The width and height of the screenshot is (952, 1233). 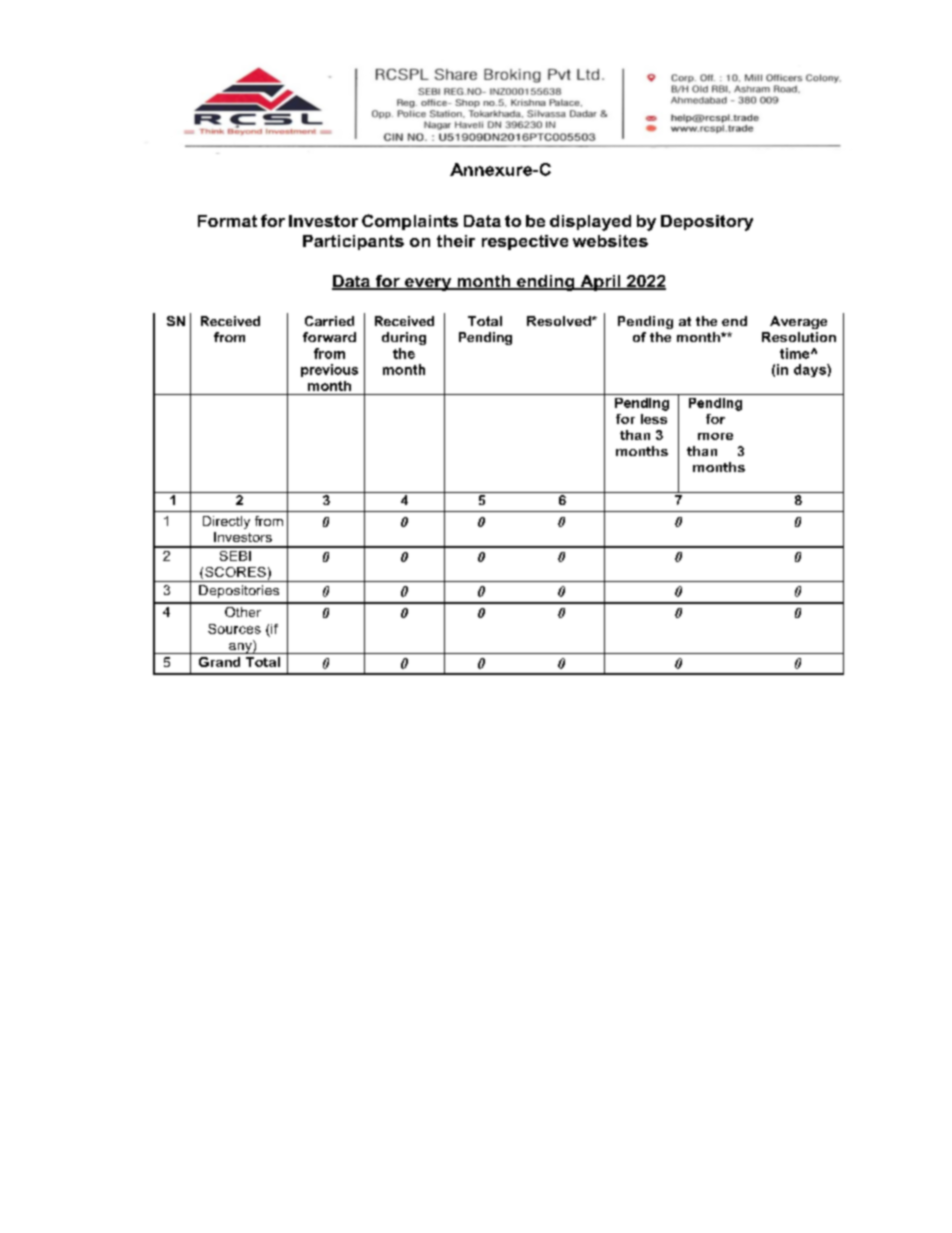 What do you see at coordinates (329, 370) in the screenshot?
I see `previous` at bounding box center [329, 370].
